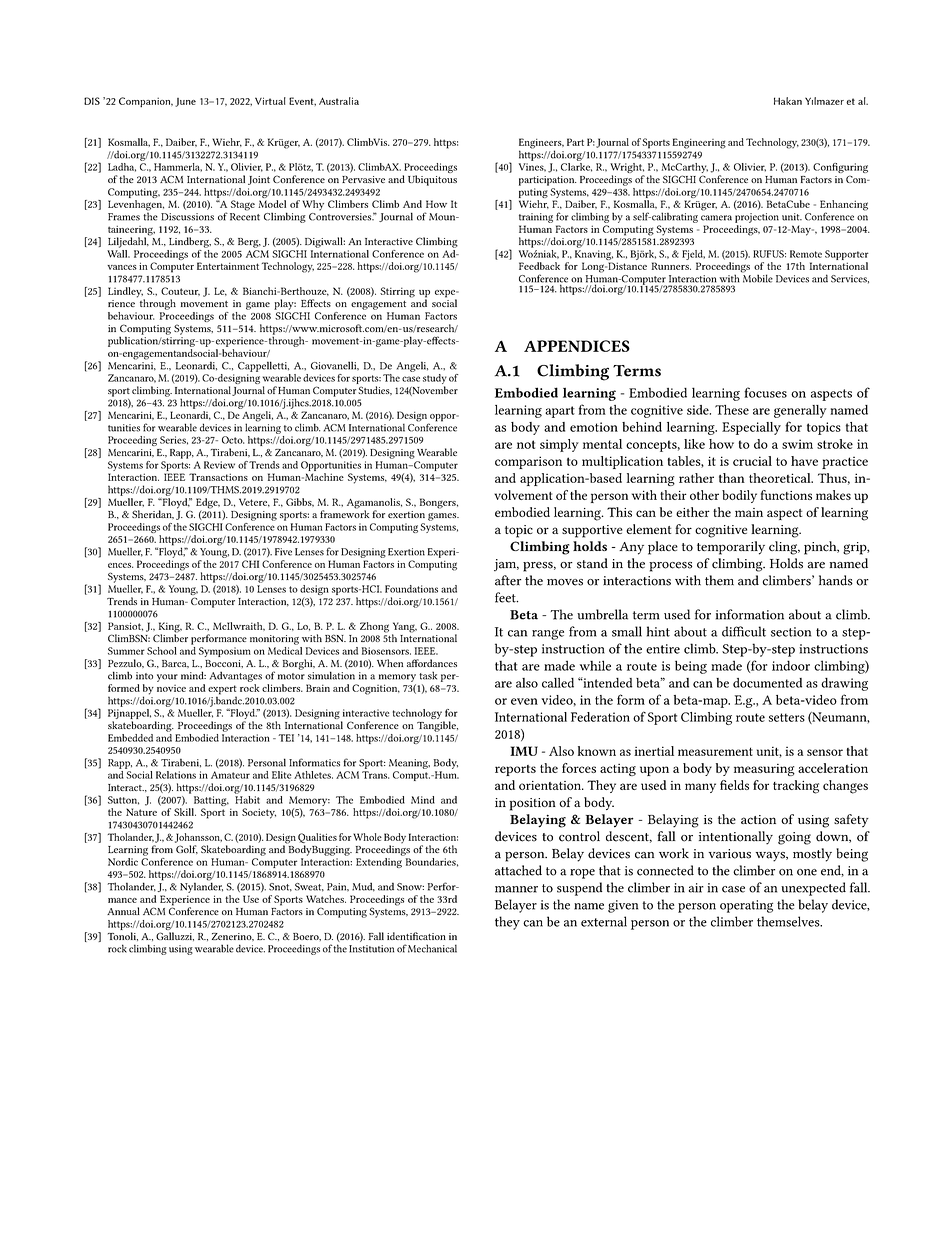 This screenshot has width=952, height=1233. Describe the element at coordinates (185, 102) in the screenshot. I see `June` at that location.
